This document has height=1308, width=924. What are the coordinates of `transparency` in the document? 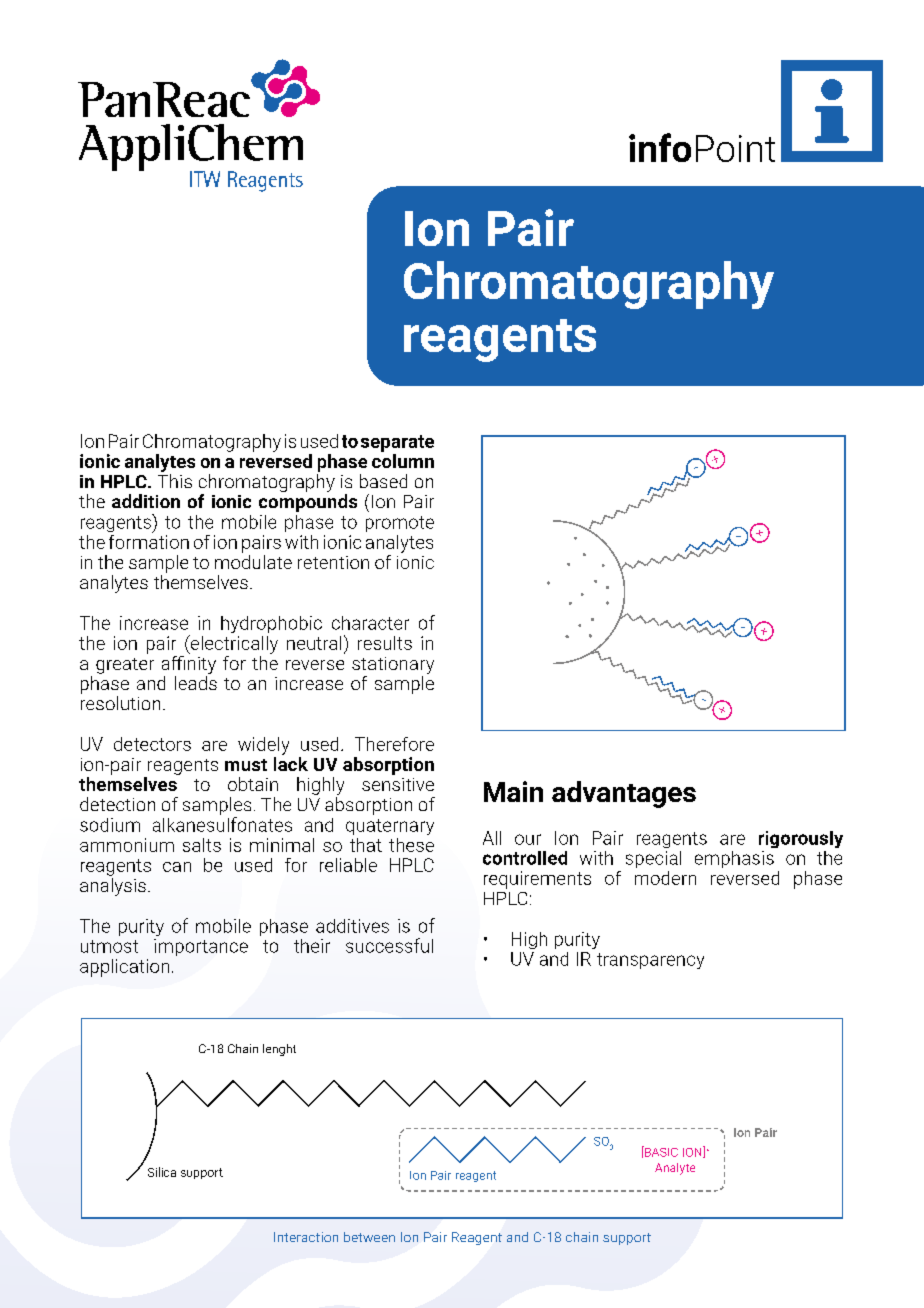 It's located at (650, 961).
